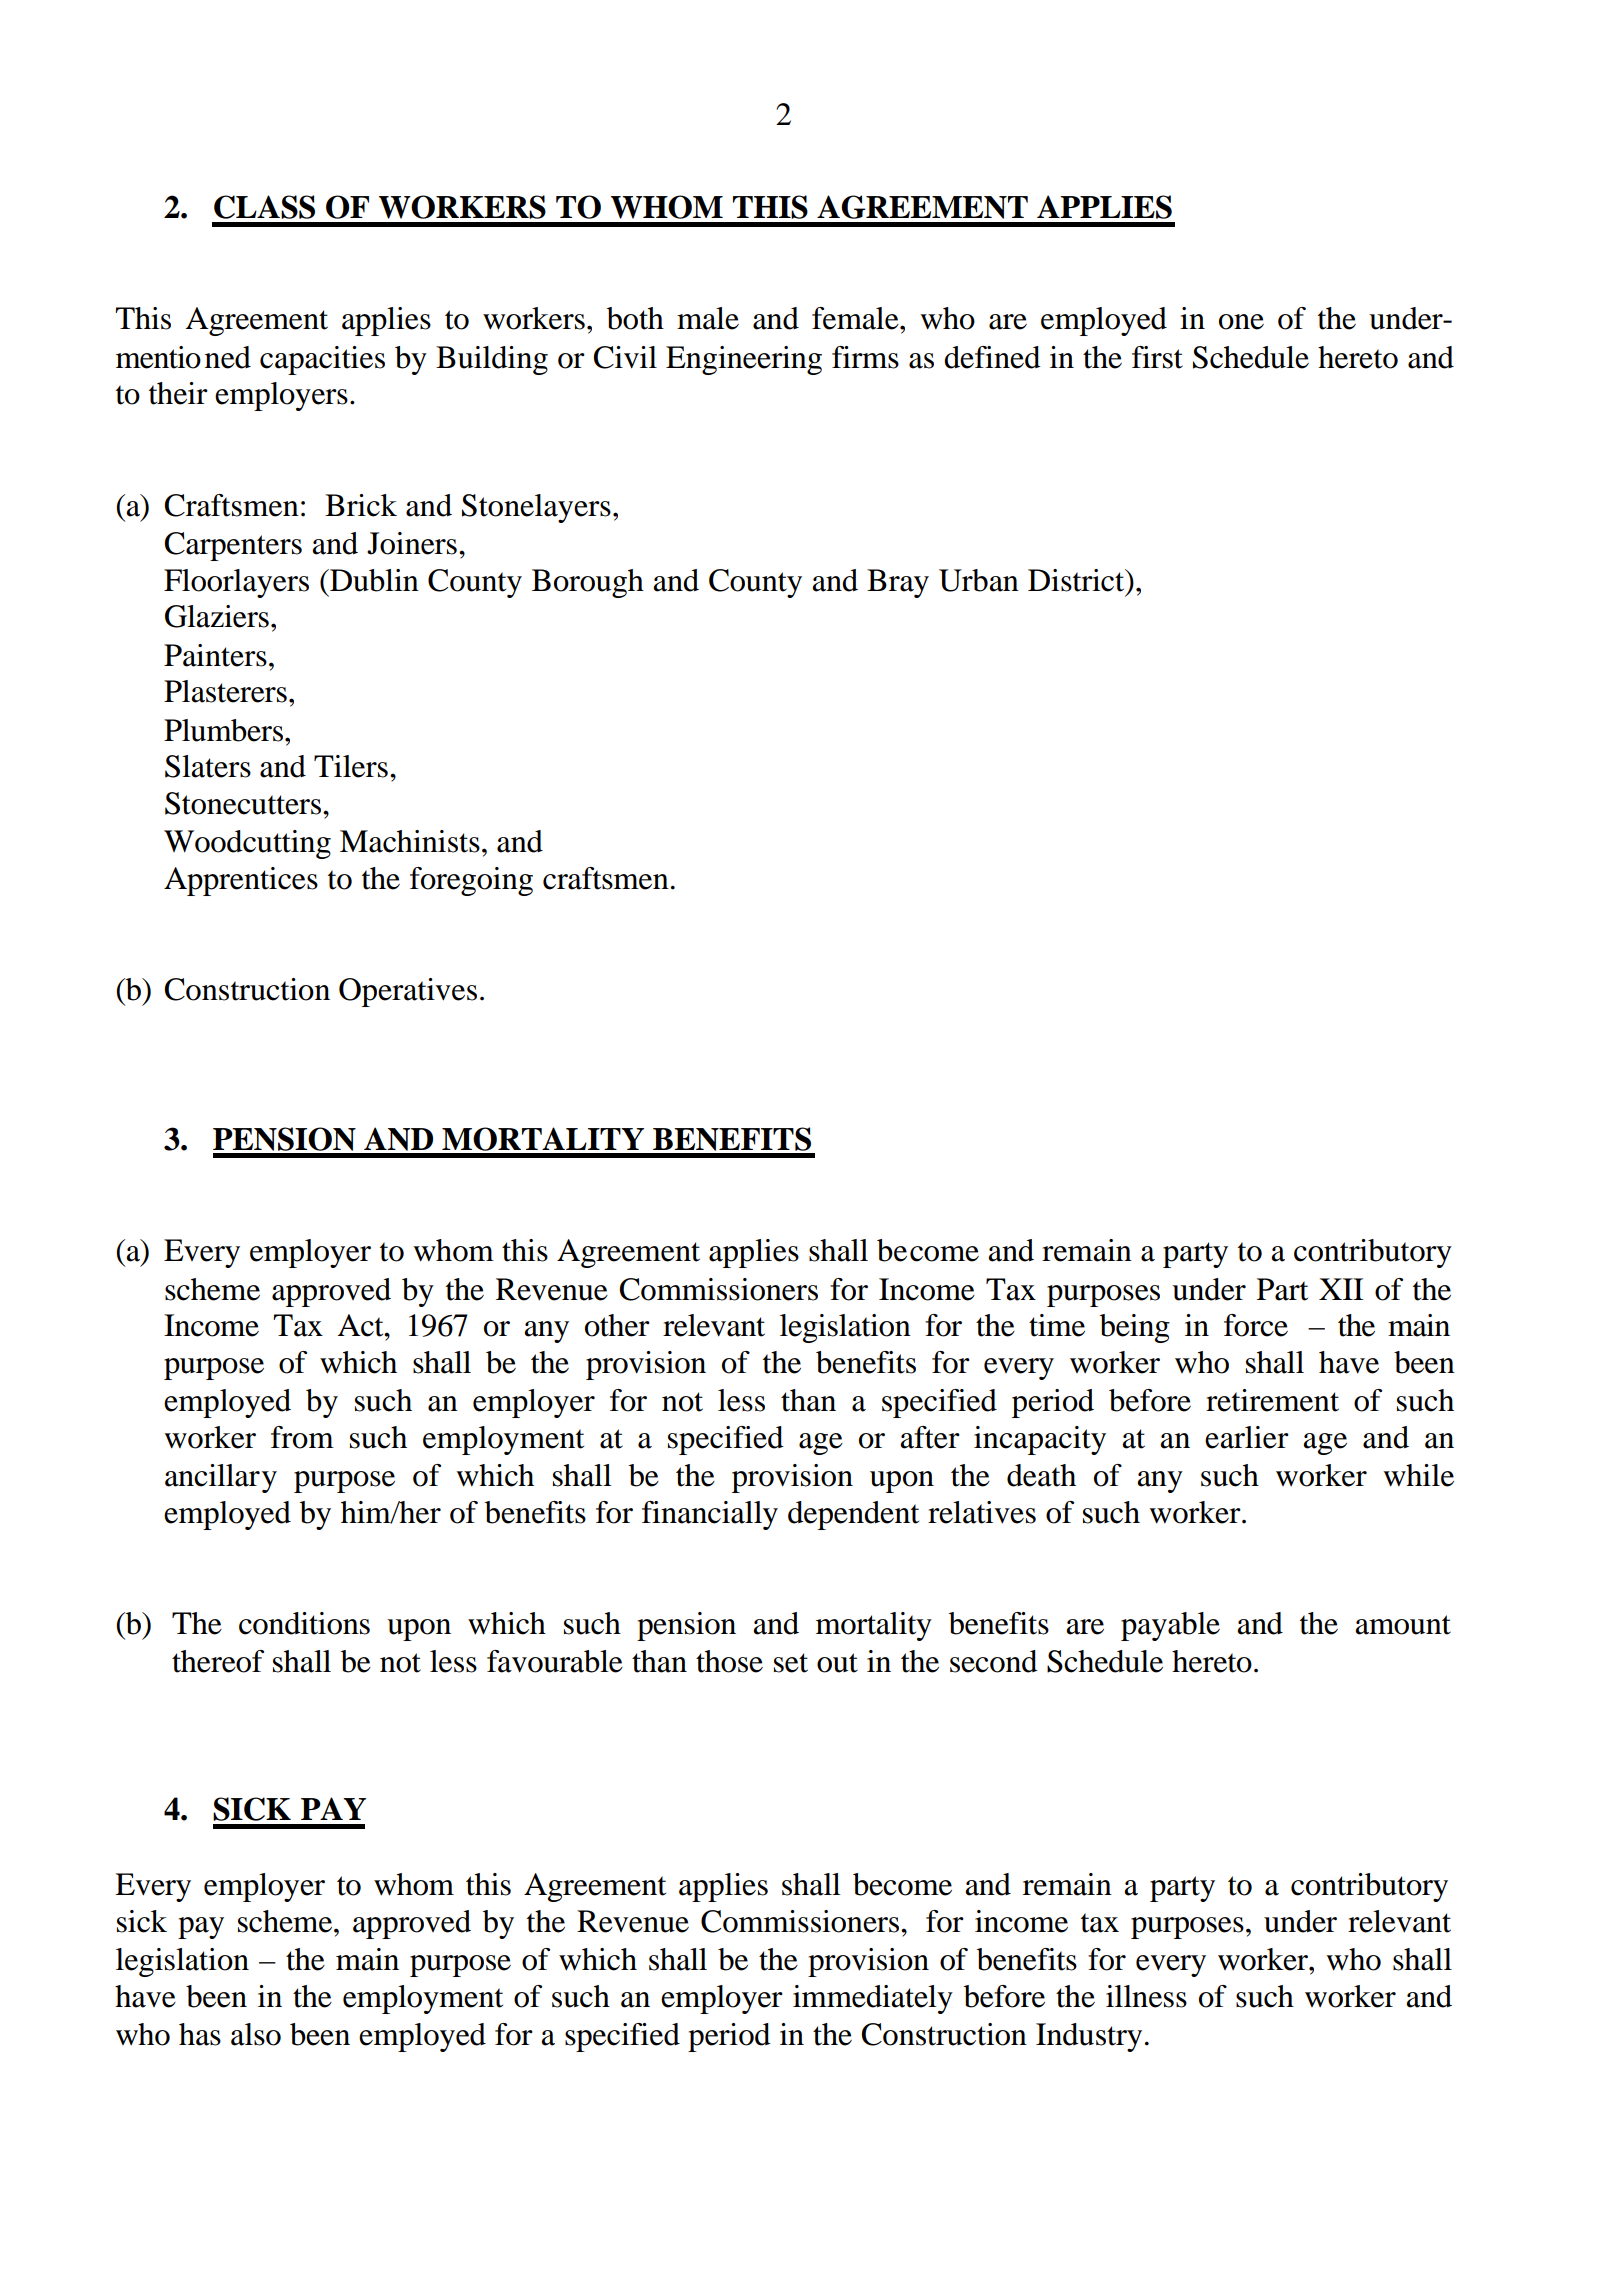  Describe the element at coordinates (744, 360) in the document. I see `Engineering` at that location.
